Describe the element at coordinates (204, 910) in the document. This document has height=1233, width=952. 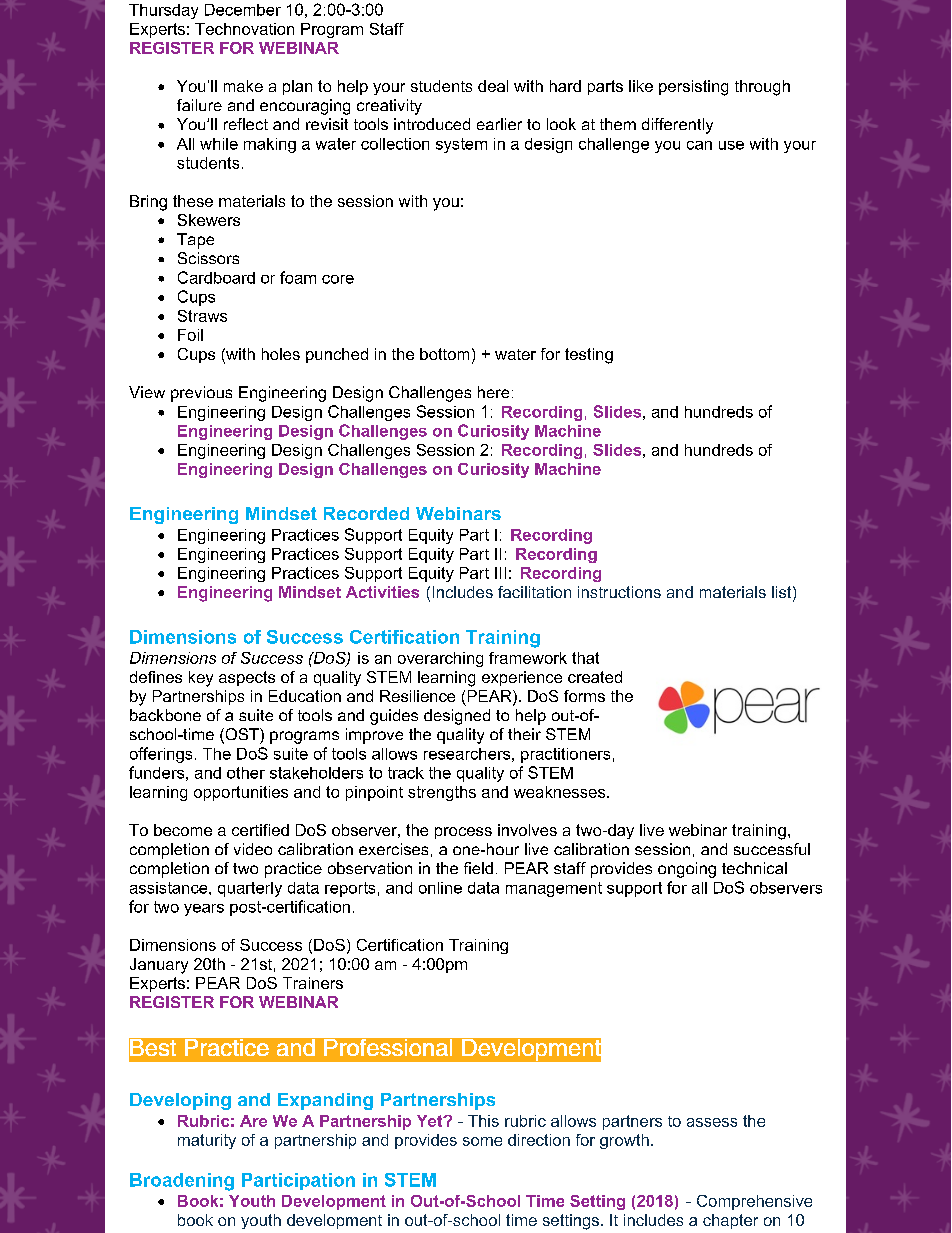
I see `years` at that location.
